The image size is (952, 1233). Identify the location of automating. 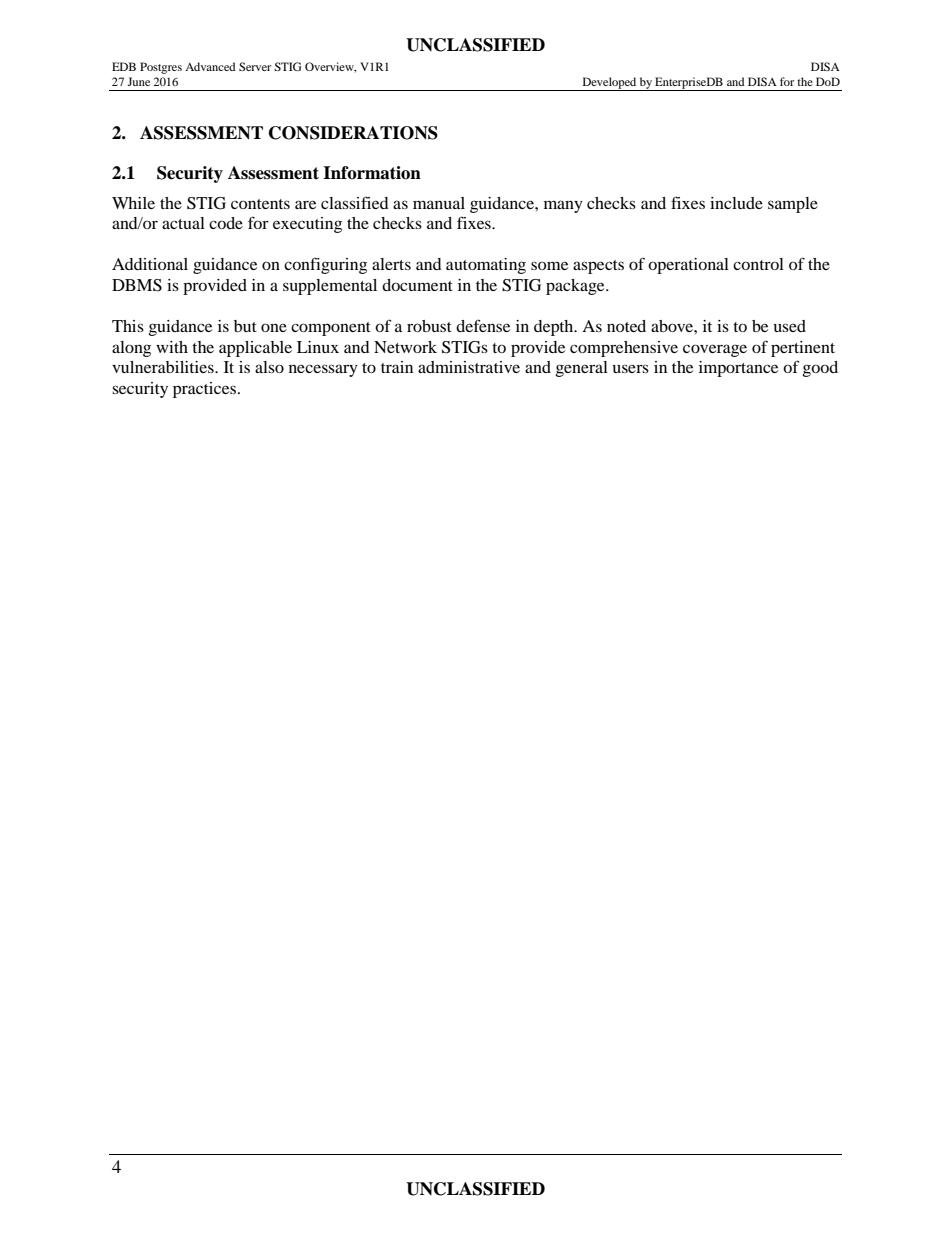
(486, 266).
